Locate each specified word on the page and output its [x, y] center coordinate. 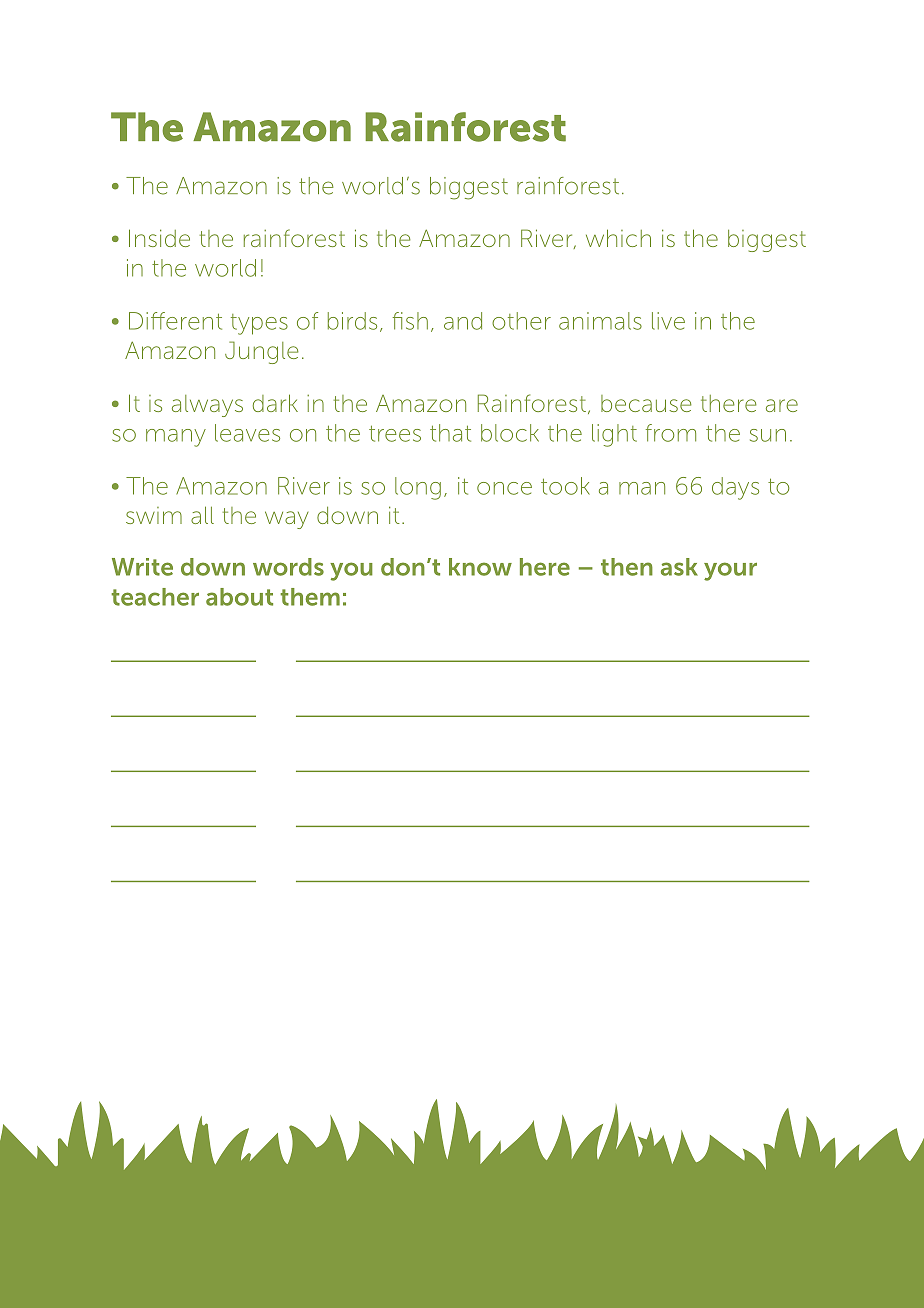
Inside [159, 238]
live [668, 321]
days [735, 488]
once [504, 488]
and [463, 321]
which [618, 238]
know [480, 567]
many [176, 438]
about [239, 597]
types [259, 324]
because [646, 403]
